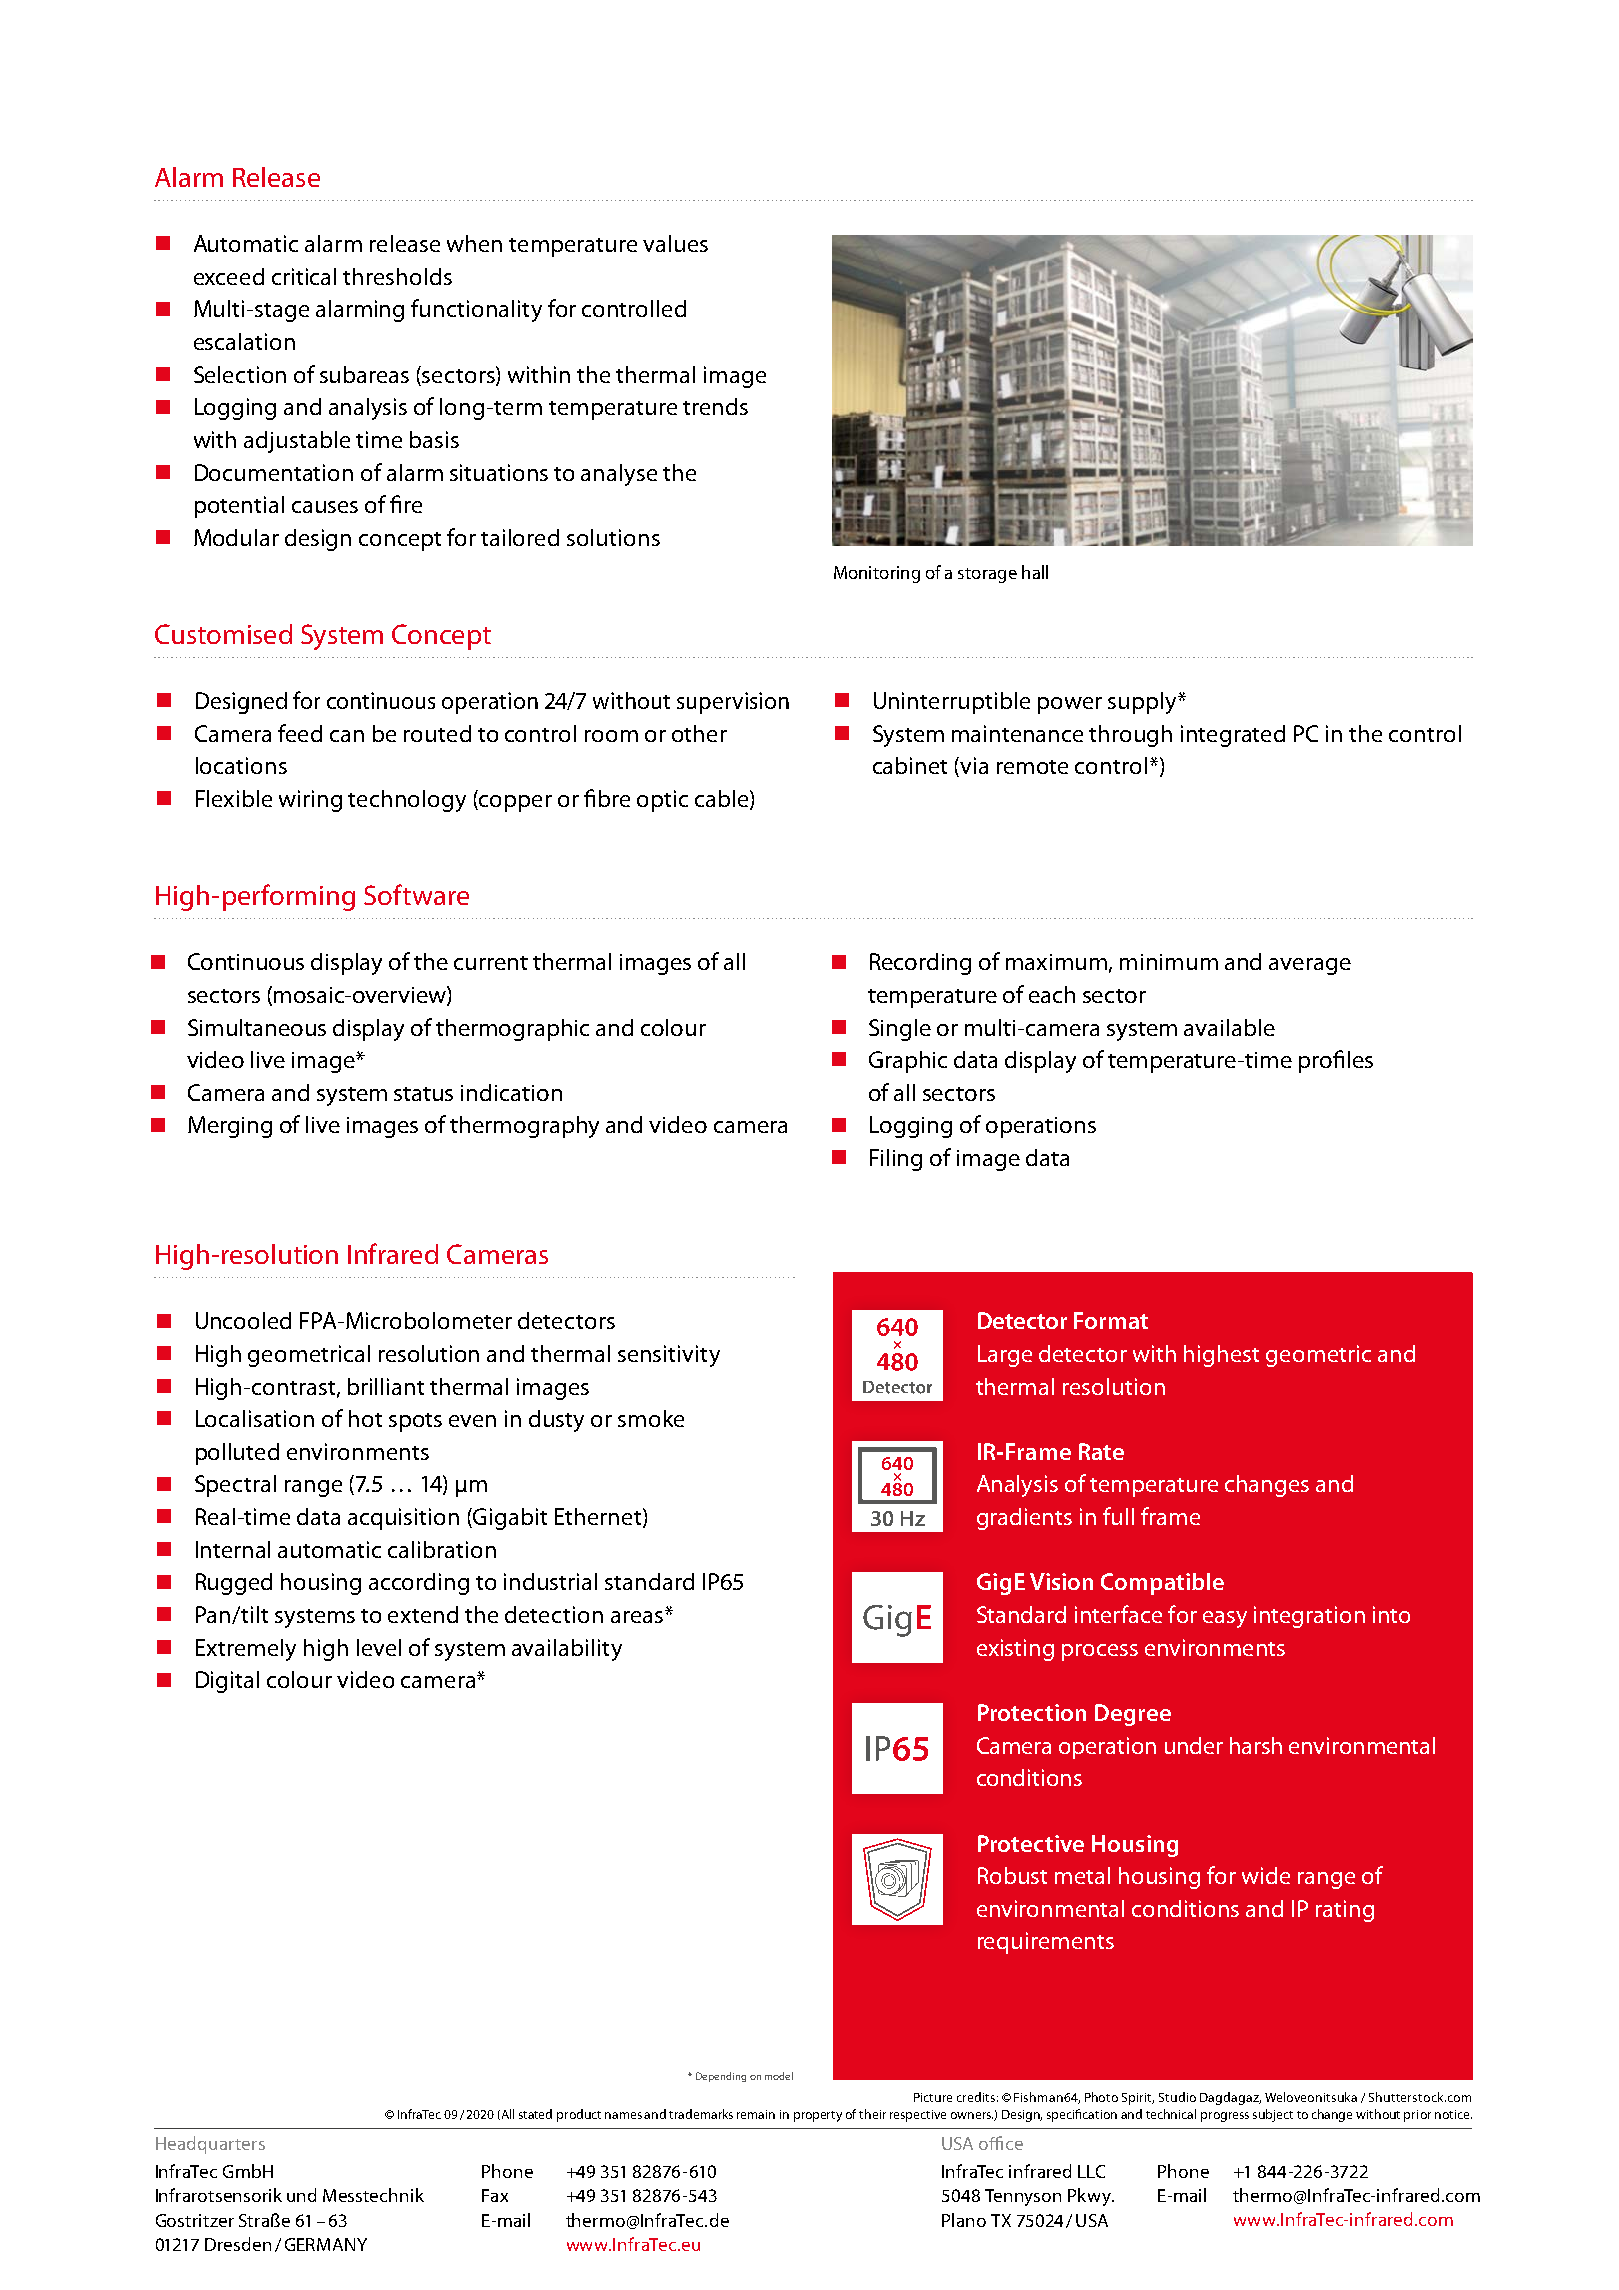  I want to click on Fax, so click(495, 2195).
